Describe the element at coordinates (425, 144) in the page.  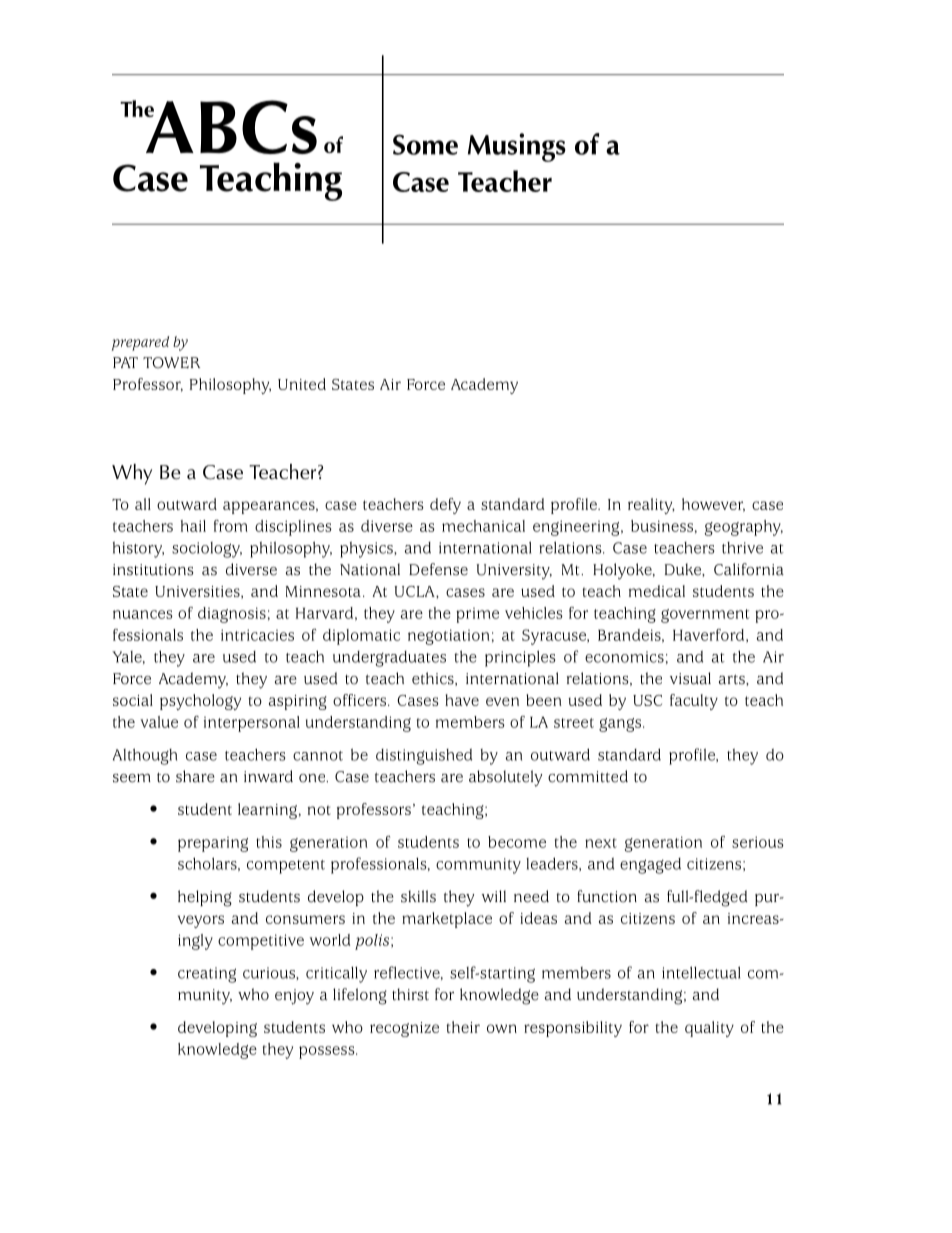
I see `Some` at that location.
